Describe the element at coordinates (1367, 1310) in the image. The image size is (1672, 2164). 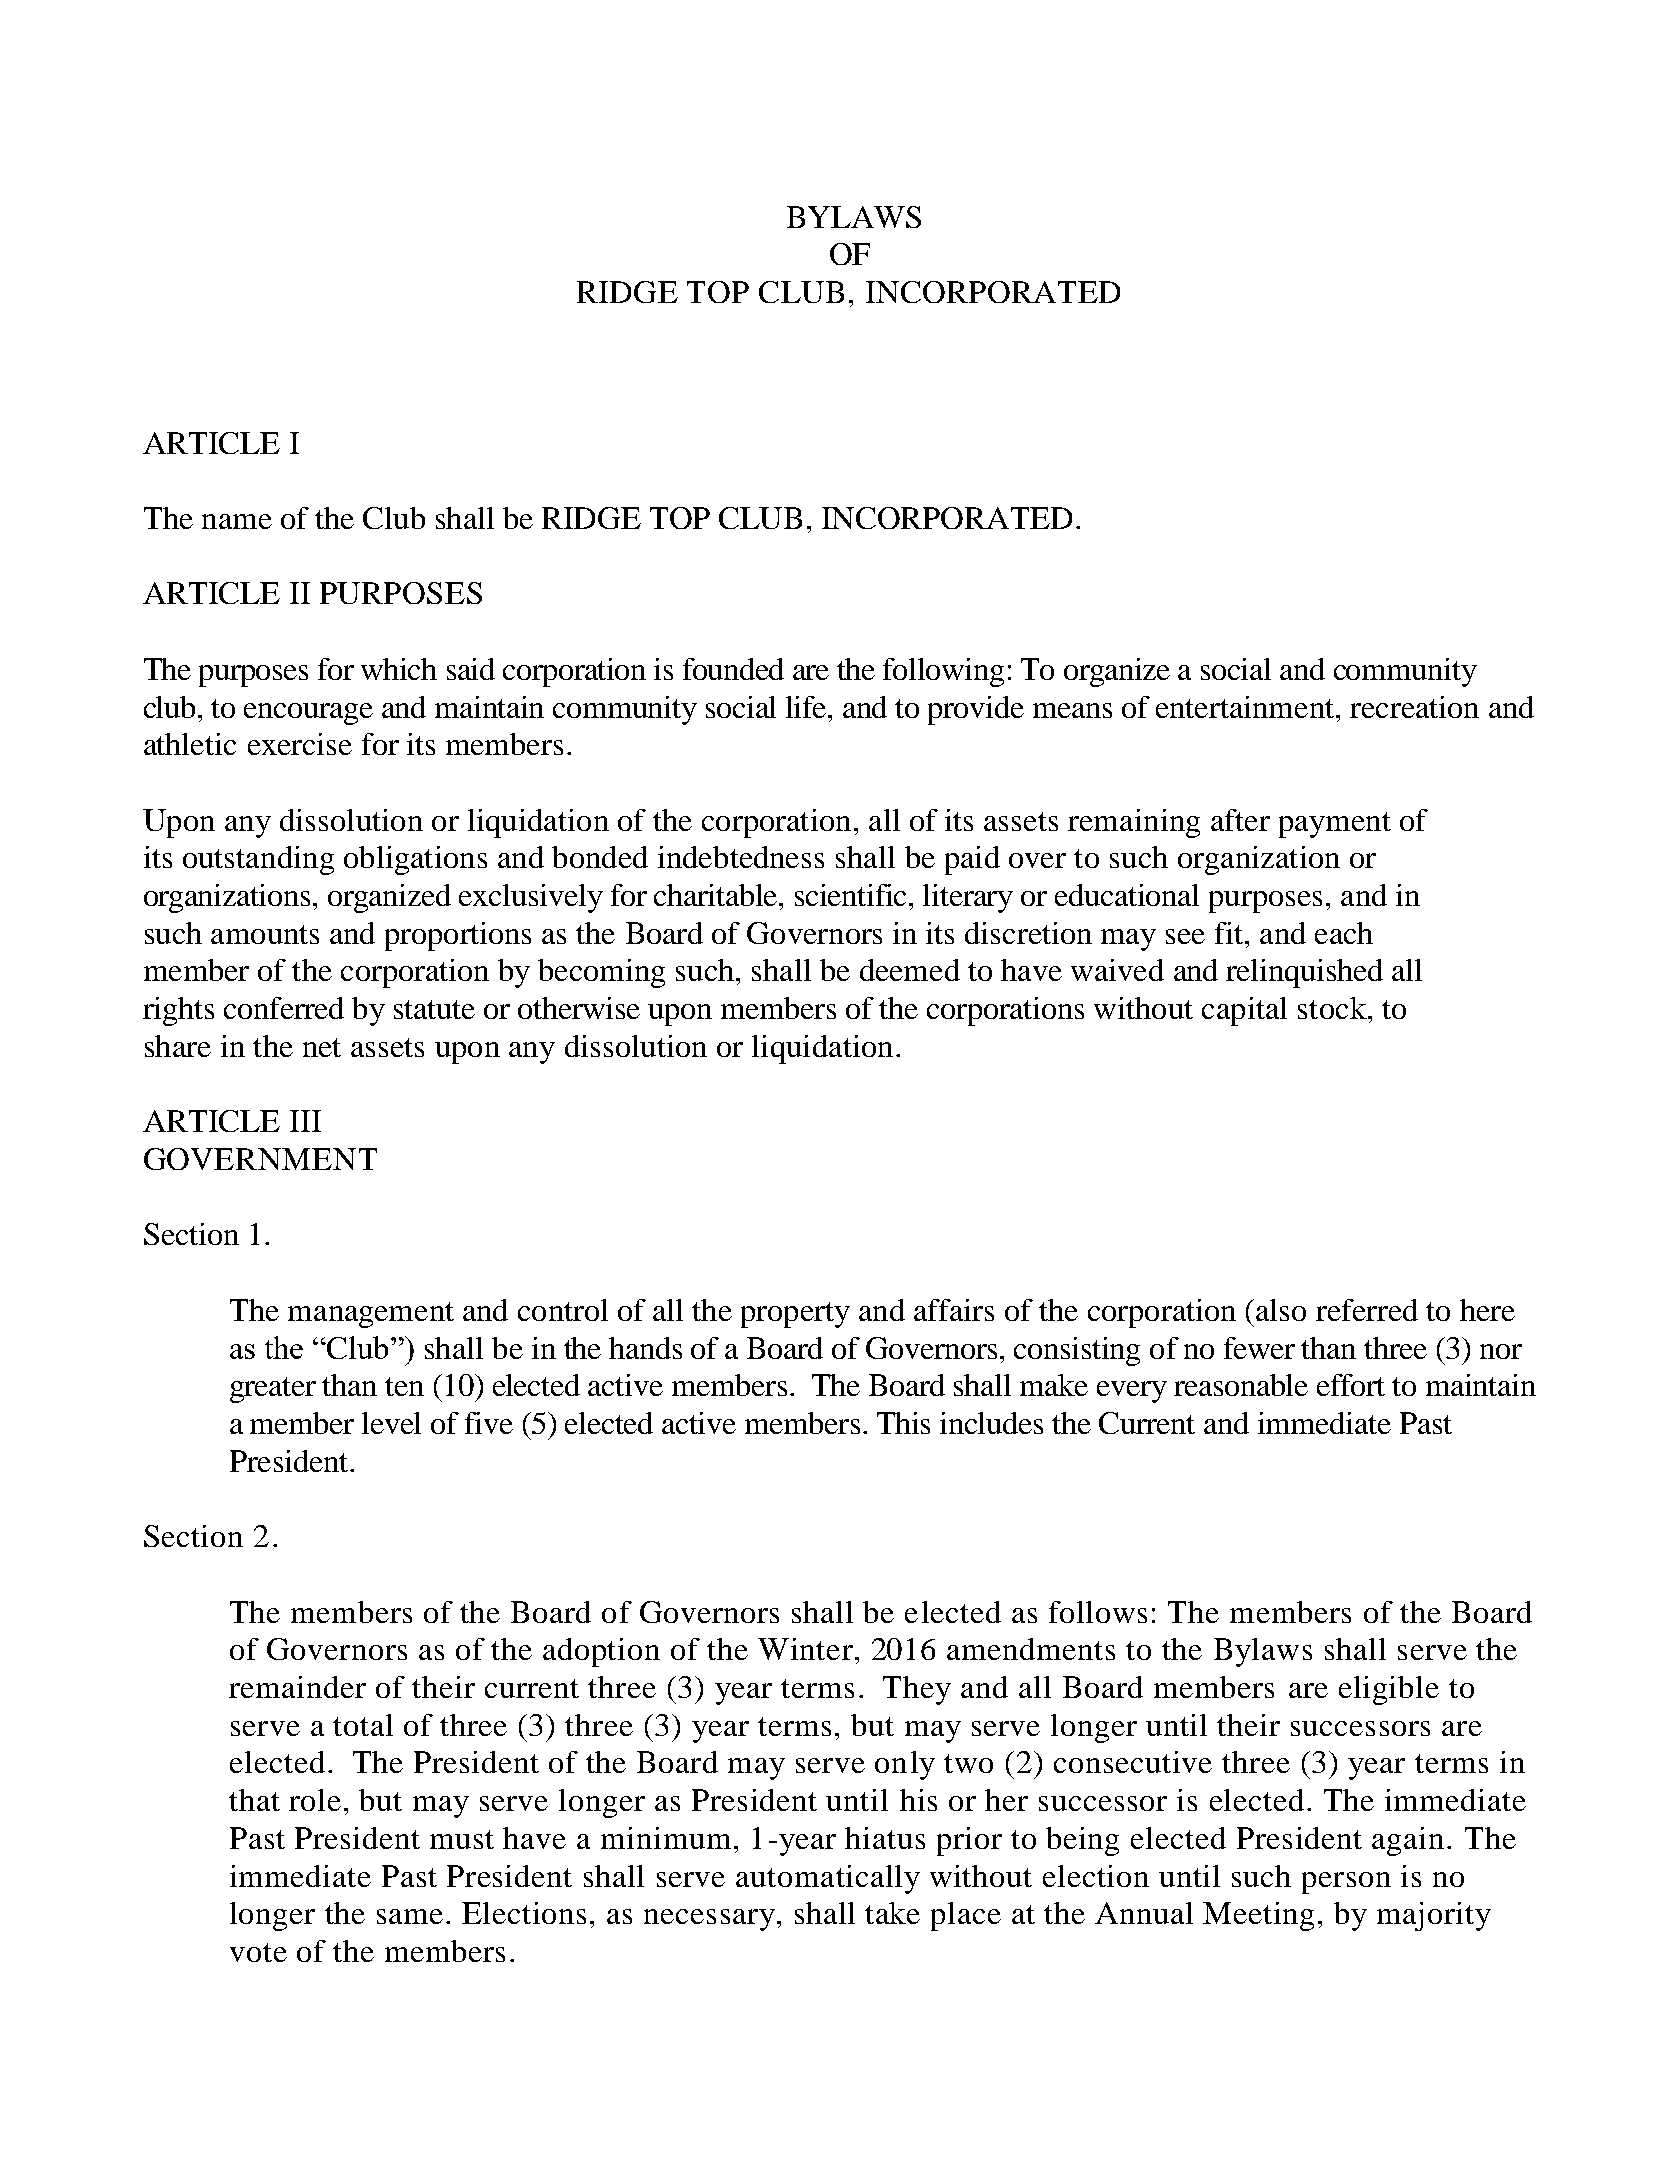
I see `referred` at that location.
